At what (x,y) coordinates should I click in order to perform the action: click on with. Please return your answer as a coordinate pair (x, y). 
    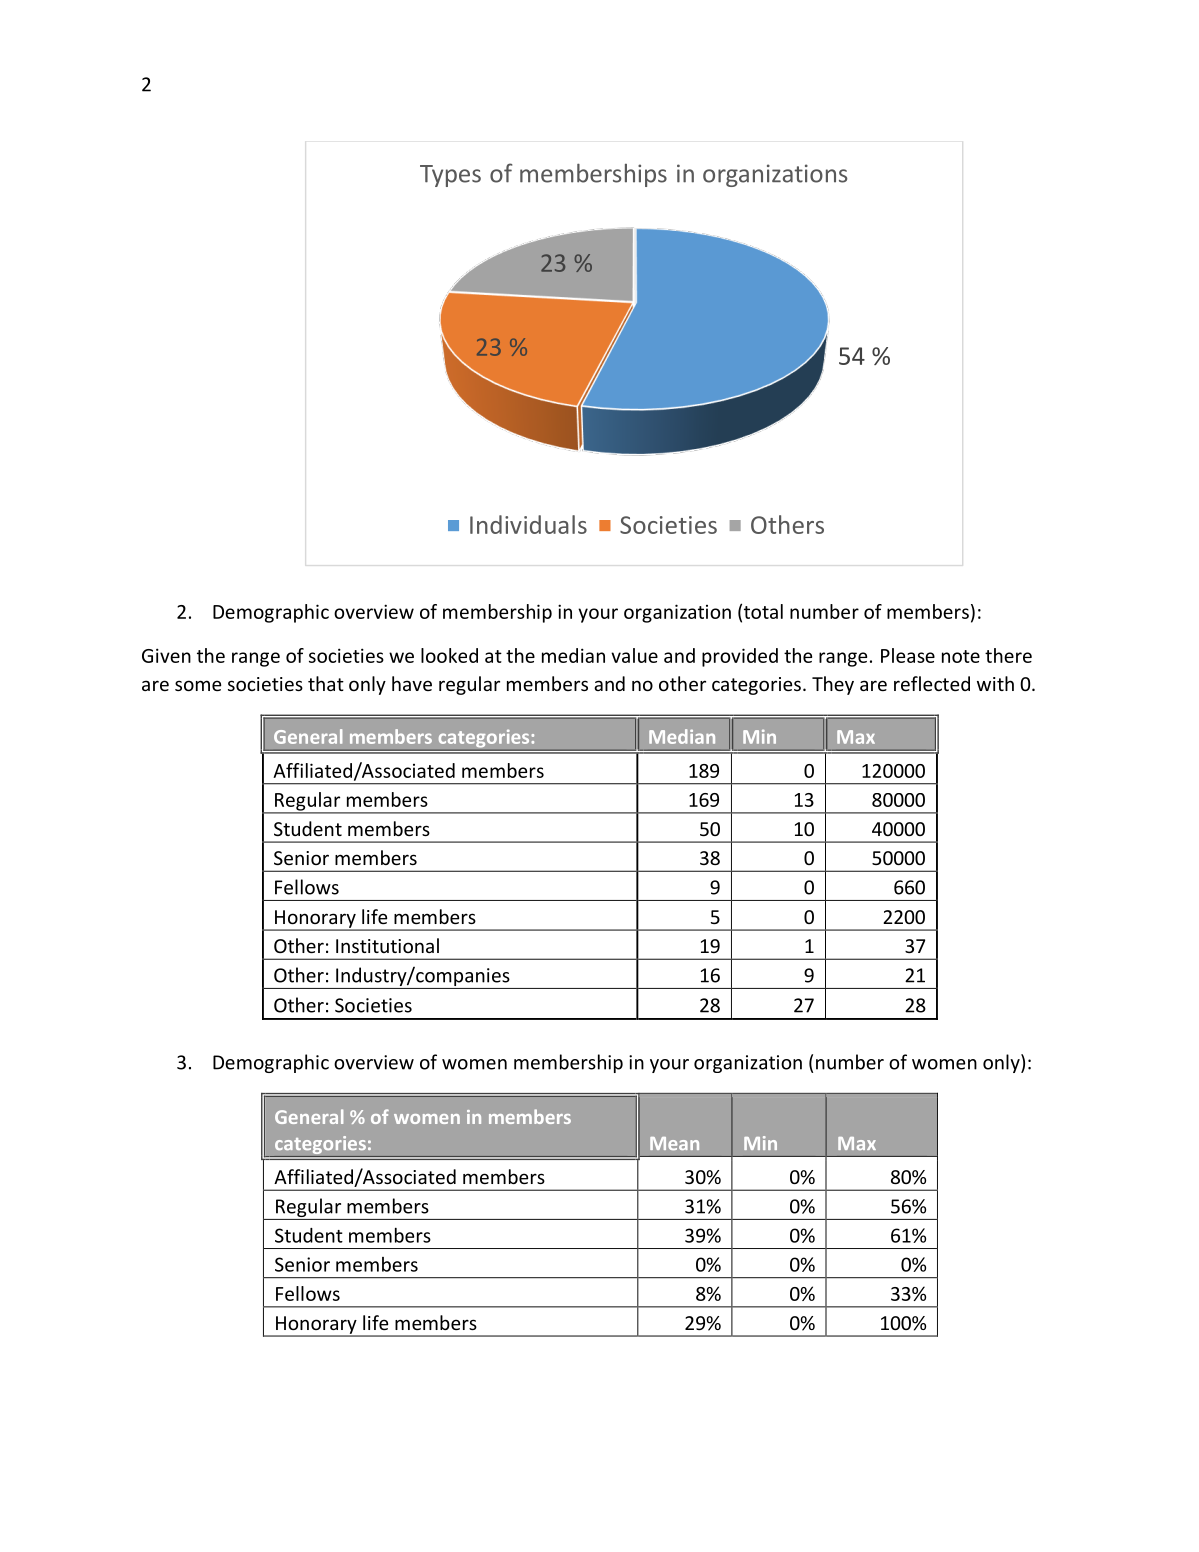
    Looking at the image, I should click on (995, 683).
